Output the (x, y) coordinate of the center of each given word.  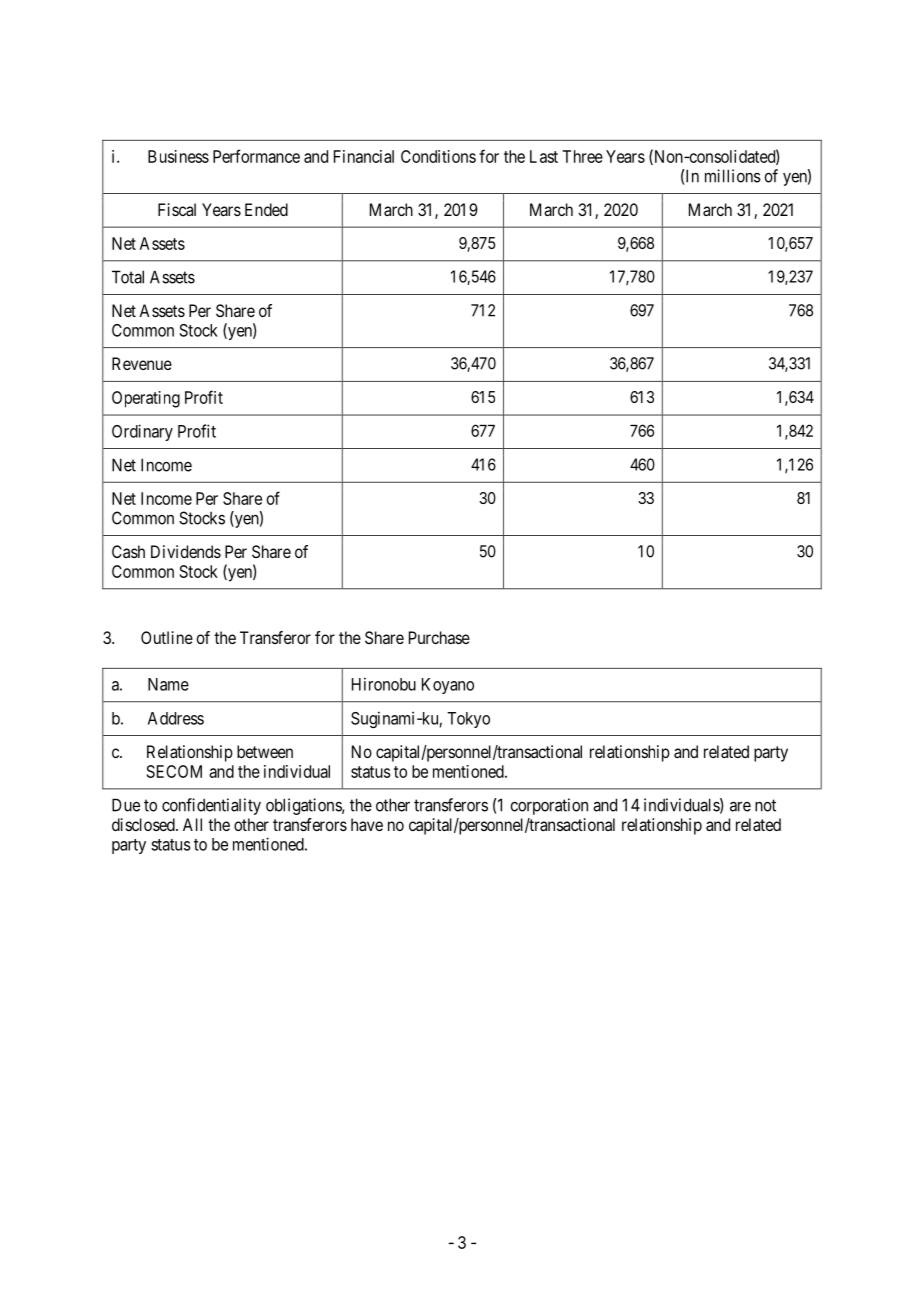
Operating (146, 399)
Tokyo (468, 720)
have (367, 824)
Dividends (186, 551)
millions (733, 176)
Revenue (142, 363)
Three (582, 156)
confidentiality (211, 806)
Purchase (439, 637)
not (765, 805)
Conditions (438, 156)
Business (178, 156)
